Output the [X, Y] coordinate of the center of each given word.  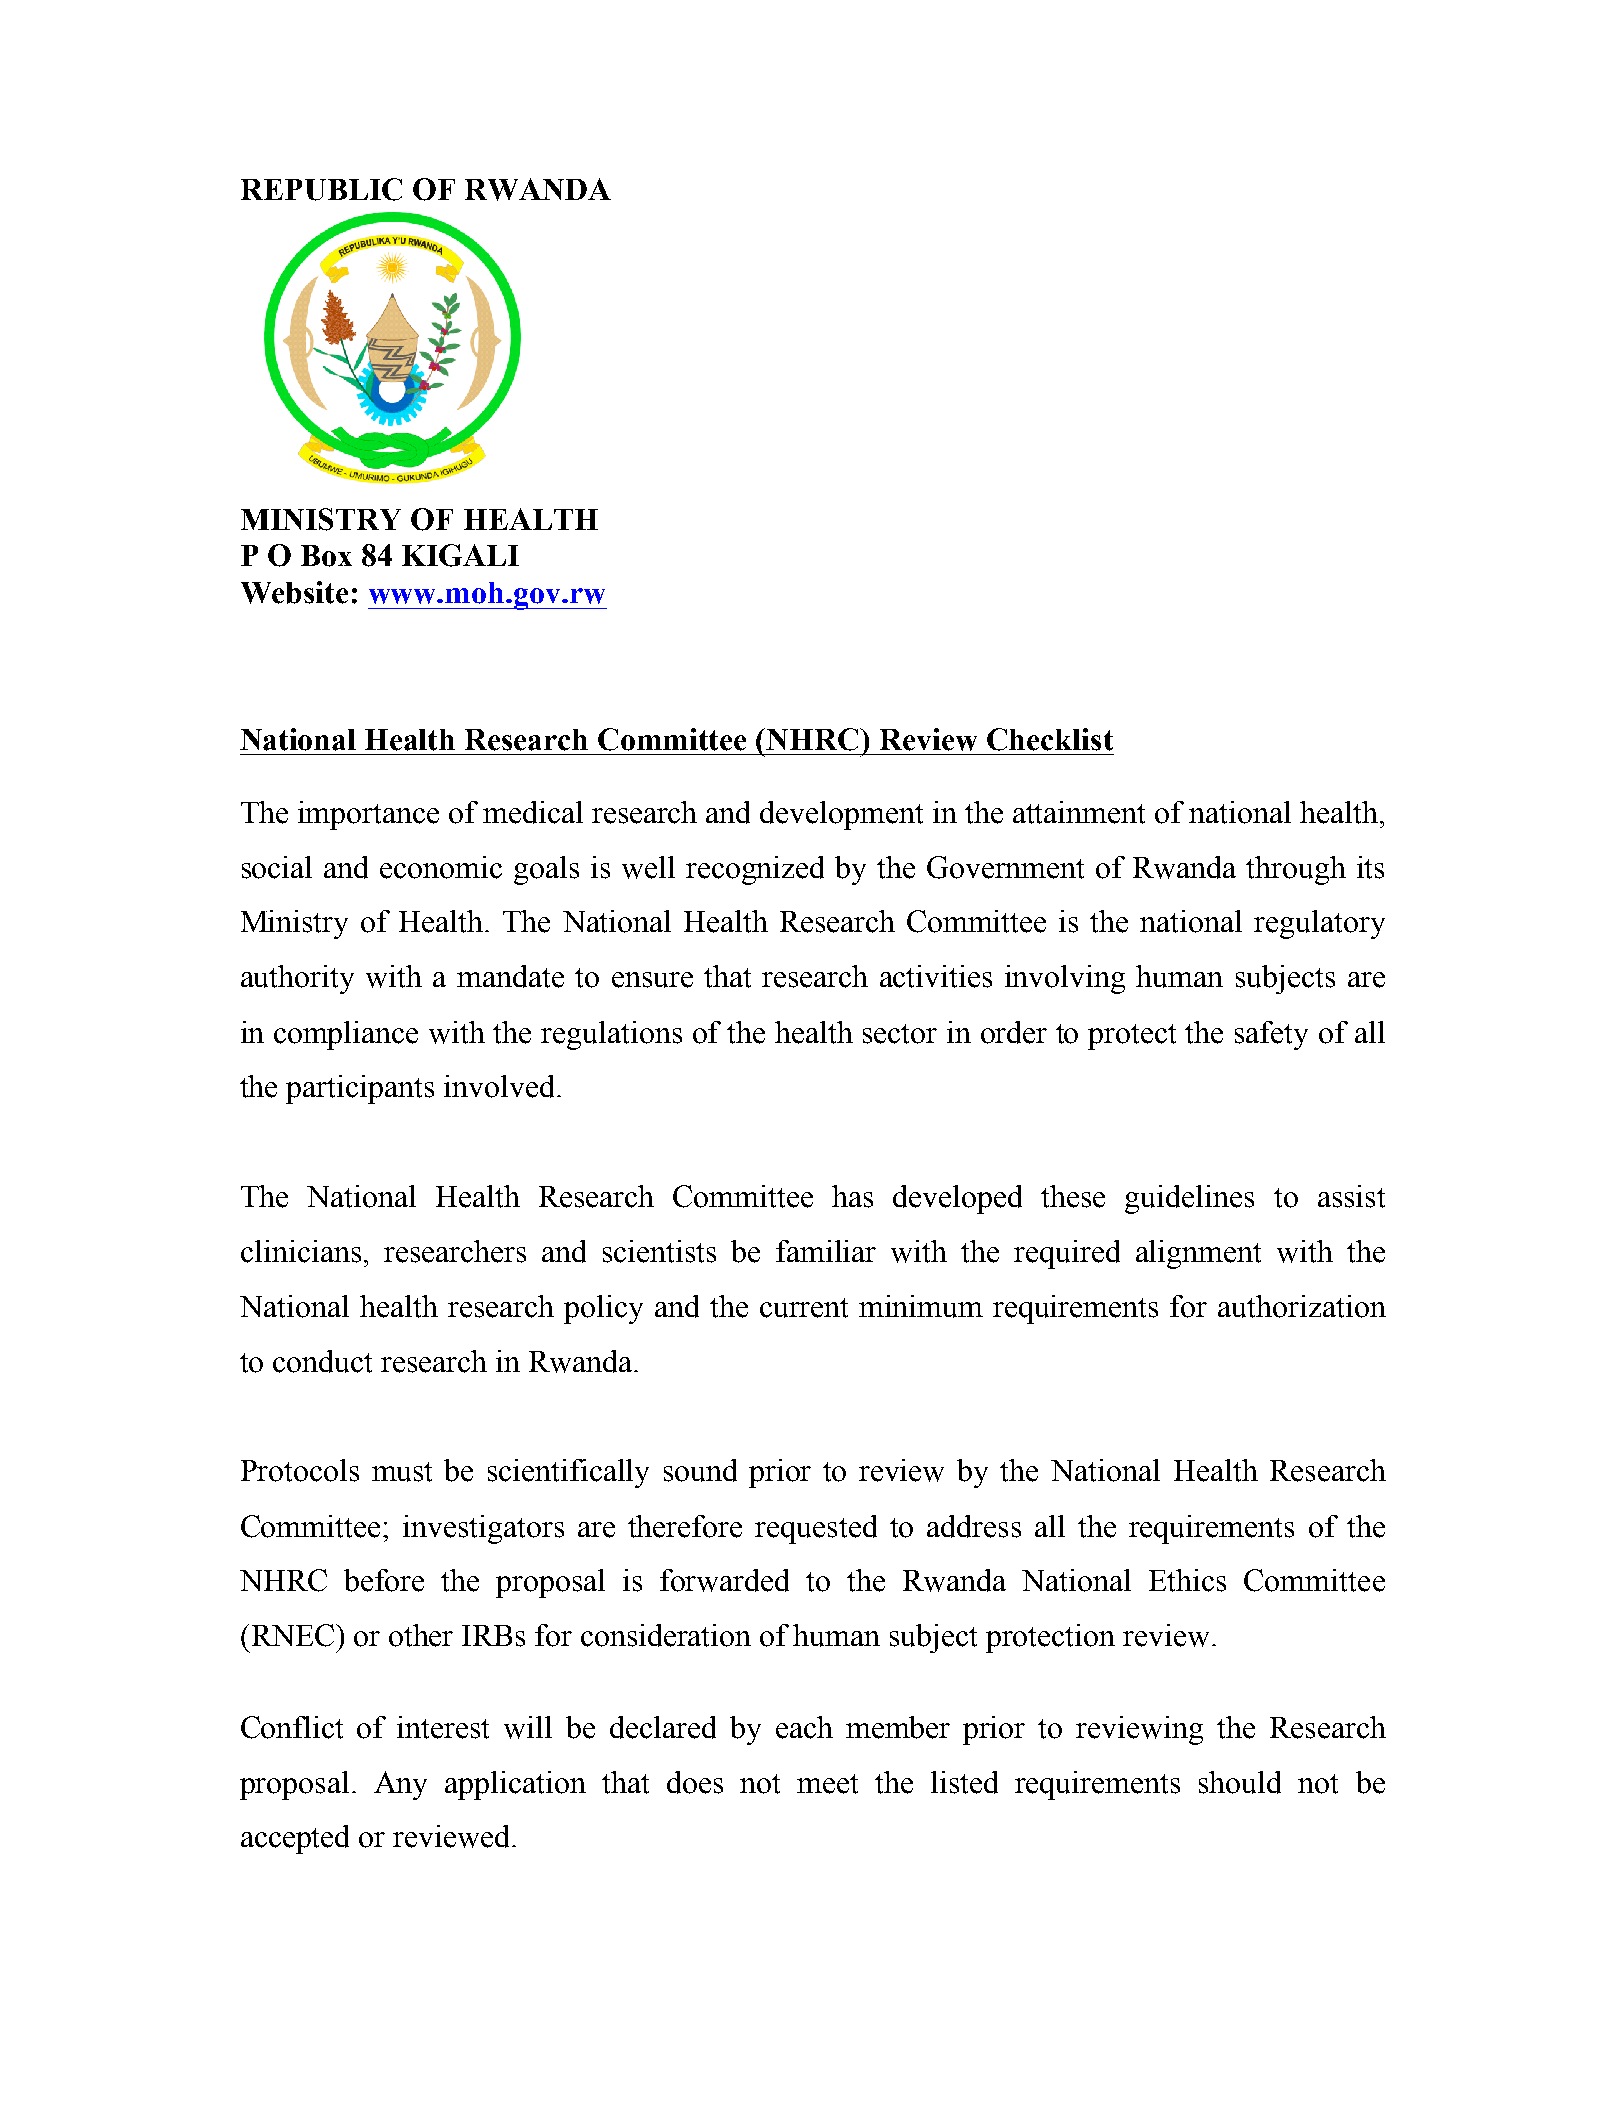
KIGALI [460, 555]
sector [900, 1034]
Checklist [1050, 739]
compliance [346, 1035]
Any [400, 1785]
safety [1271, 1035]
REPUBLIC [321, 189]
